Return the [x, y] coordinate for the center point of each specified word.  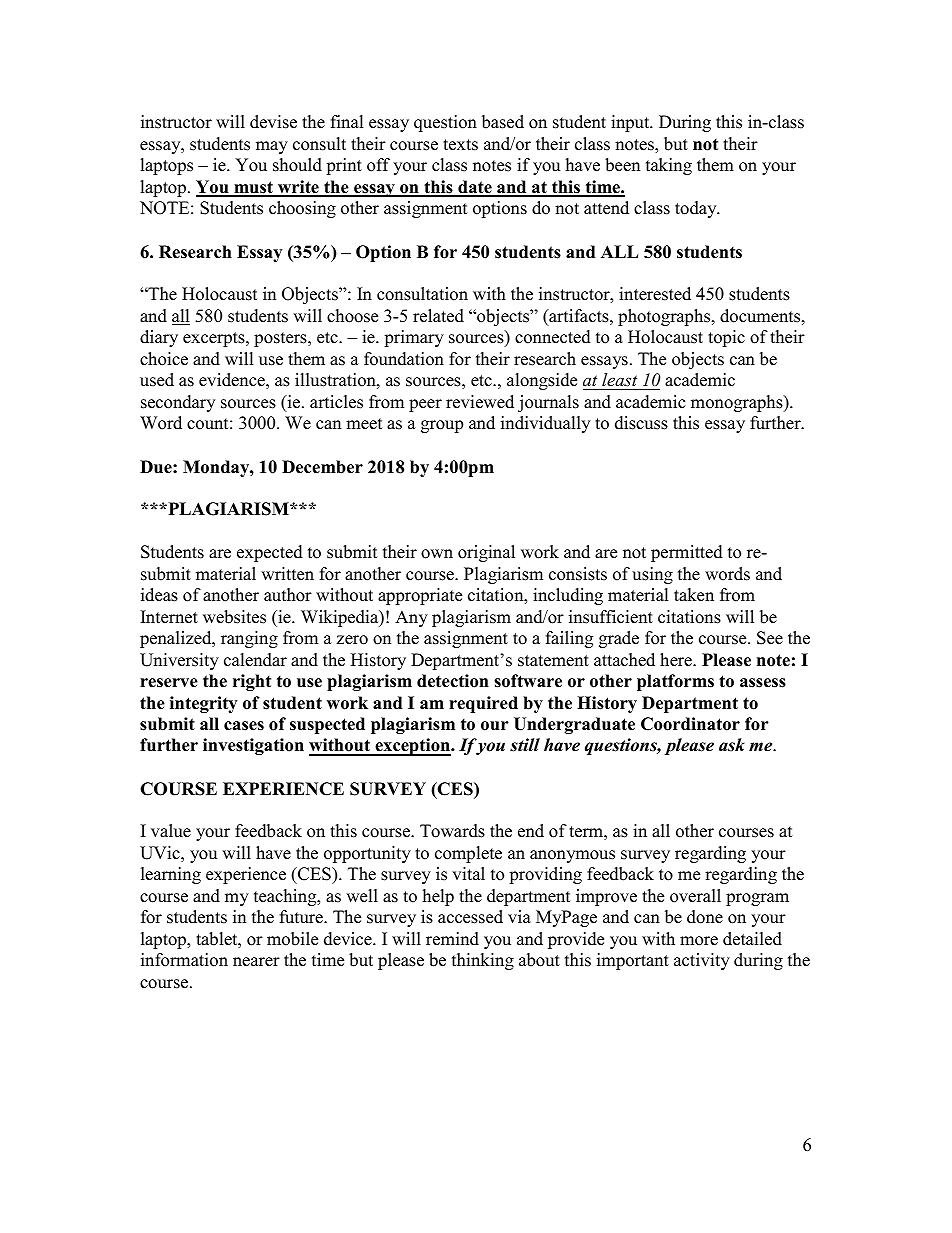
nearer [256, 962]
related [438, 316]
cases [244, 726]
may [272, 147]
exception [412, 747]
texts [460, 145]
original [486, 553]
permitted [687, 553]
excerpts [215, 339]
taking [669, 166]
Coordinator [690, 724]
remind [452, 939]
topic [726, 338]
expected [270, 553]
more [699, 941]
